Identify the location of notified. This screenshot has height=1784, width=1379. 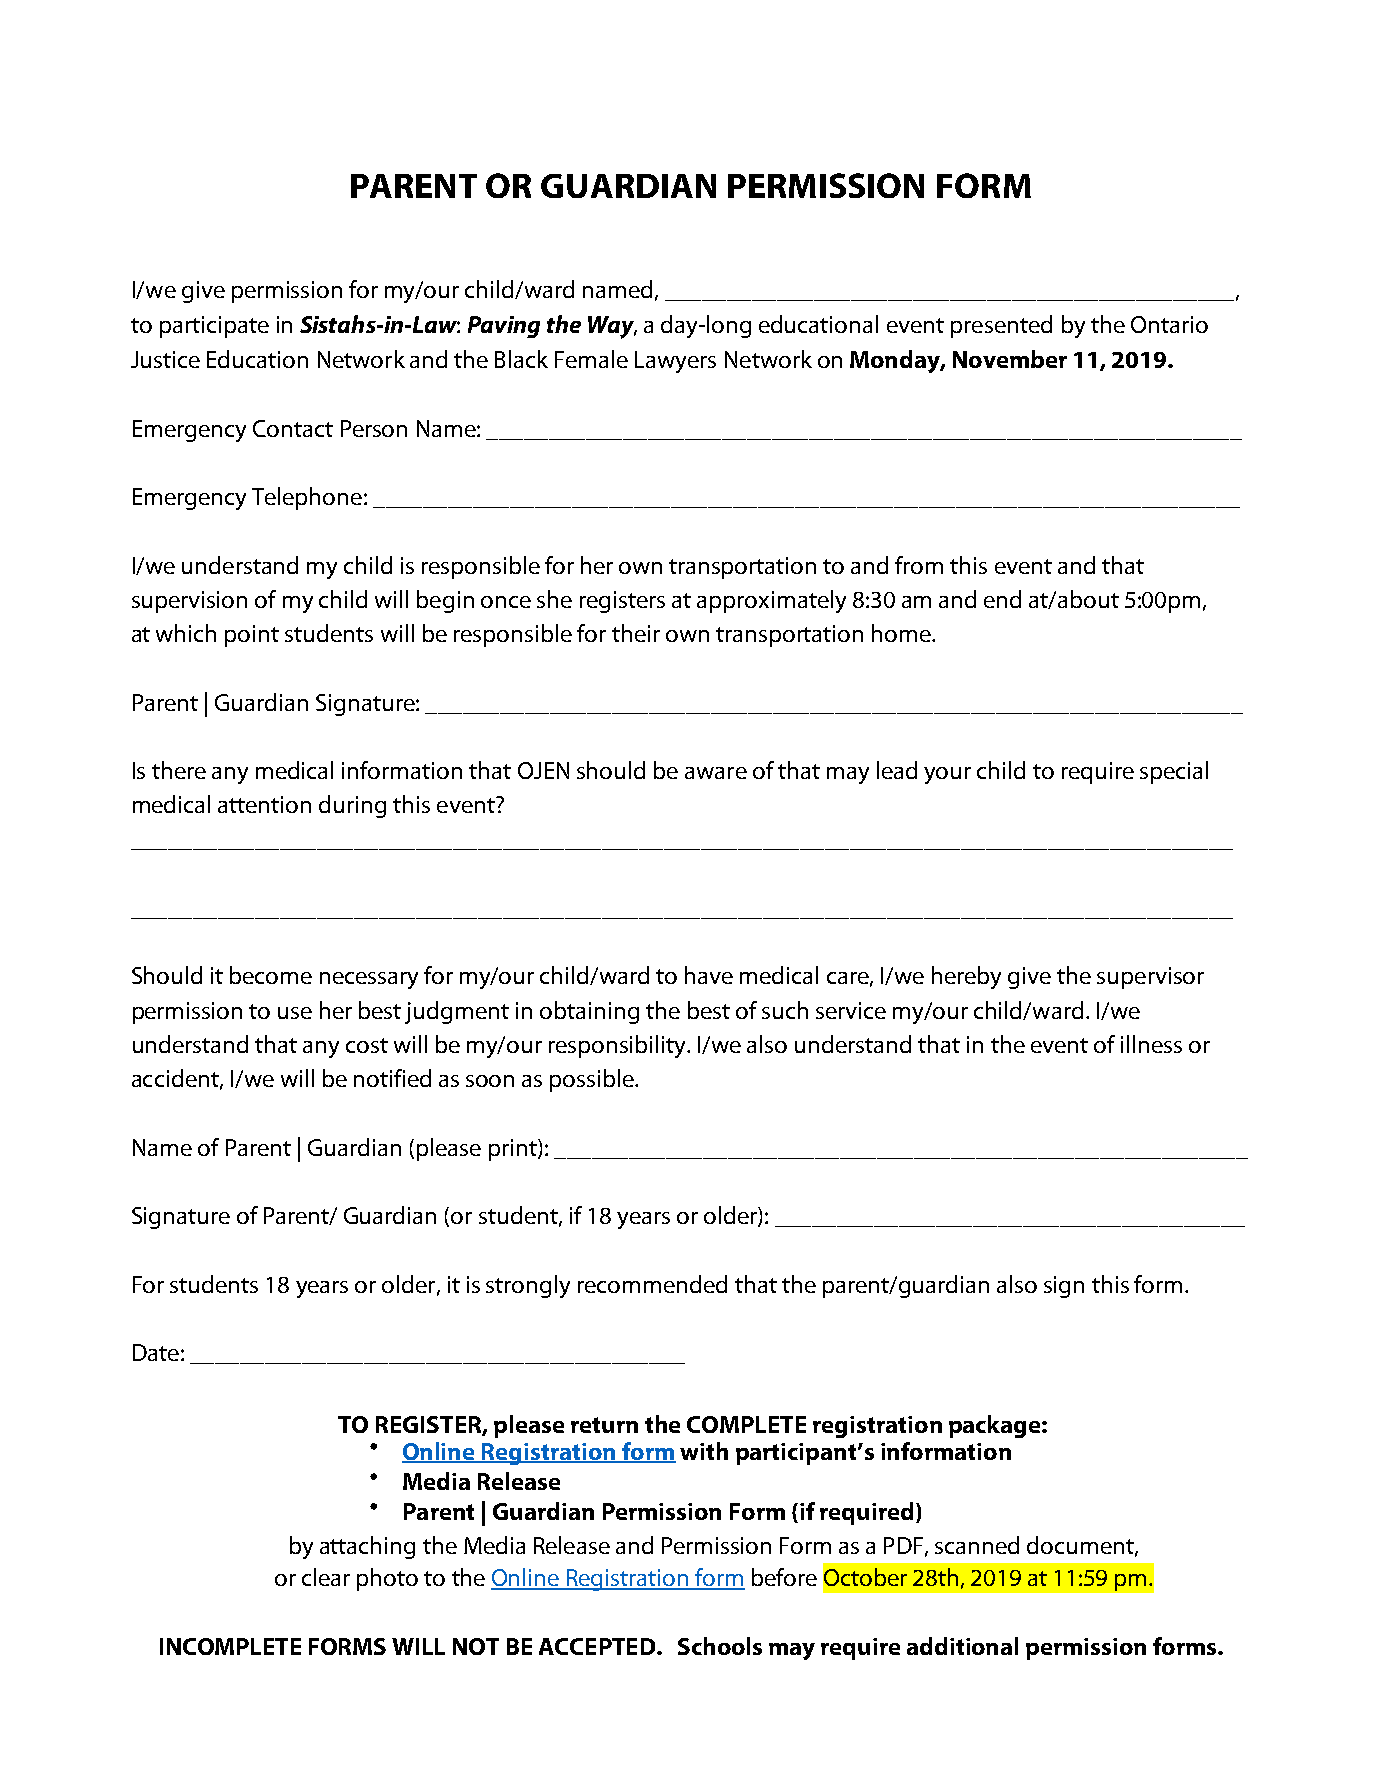
(392, 1078).
